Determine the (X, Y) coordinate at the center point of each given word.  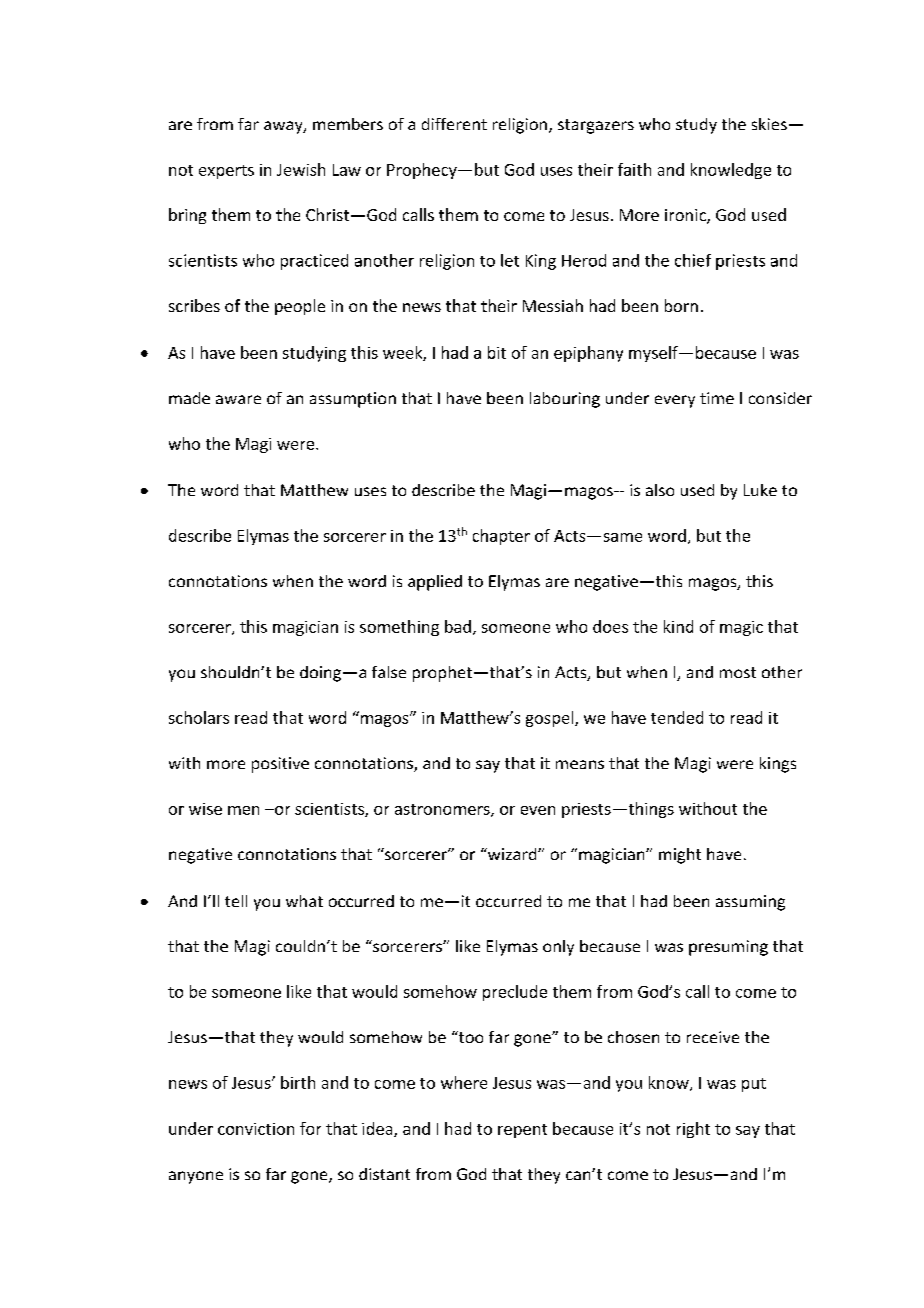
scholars (199, 717)
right (693, 1130)
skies (769, 124)
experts (226, 172)
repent (522, 1131)
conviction (256, 1129)
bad (458, 626)
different (454, 124)
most (738, 672)
